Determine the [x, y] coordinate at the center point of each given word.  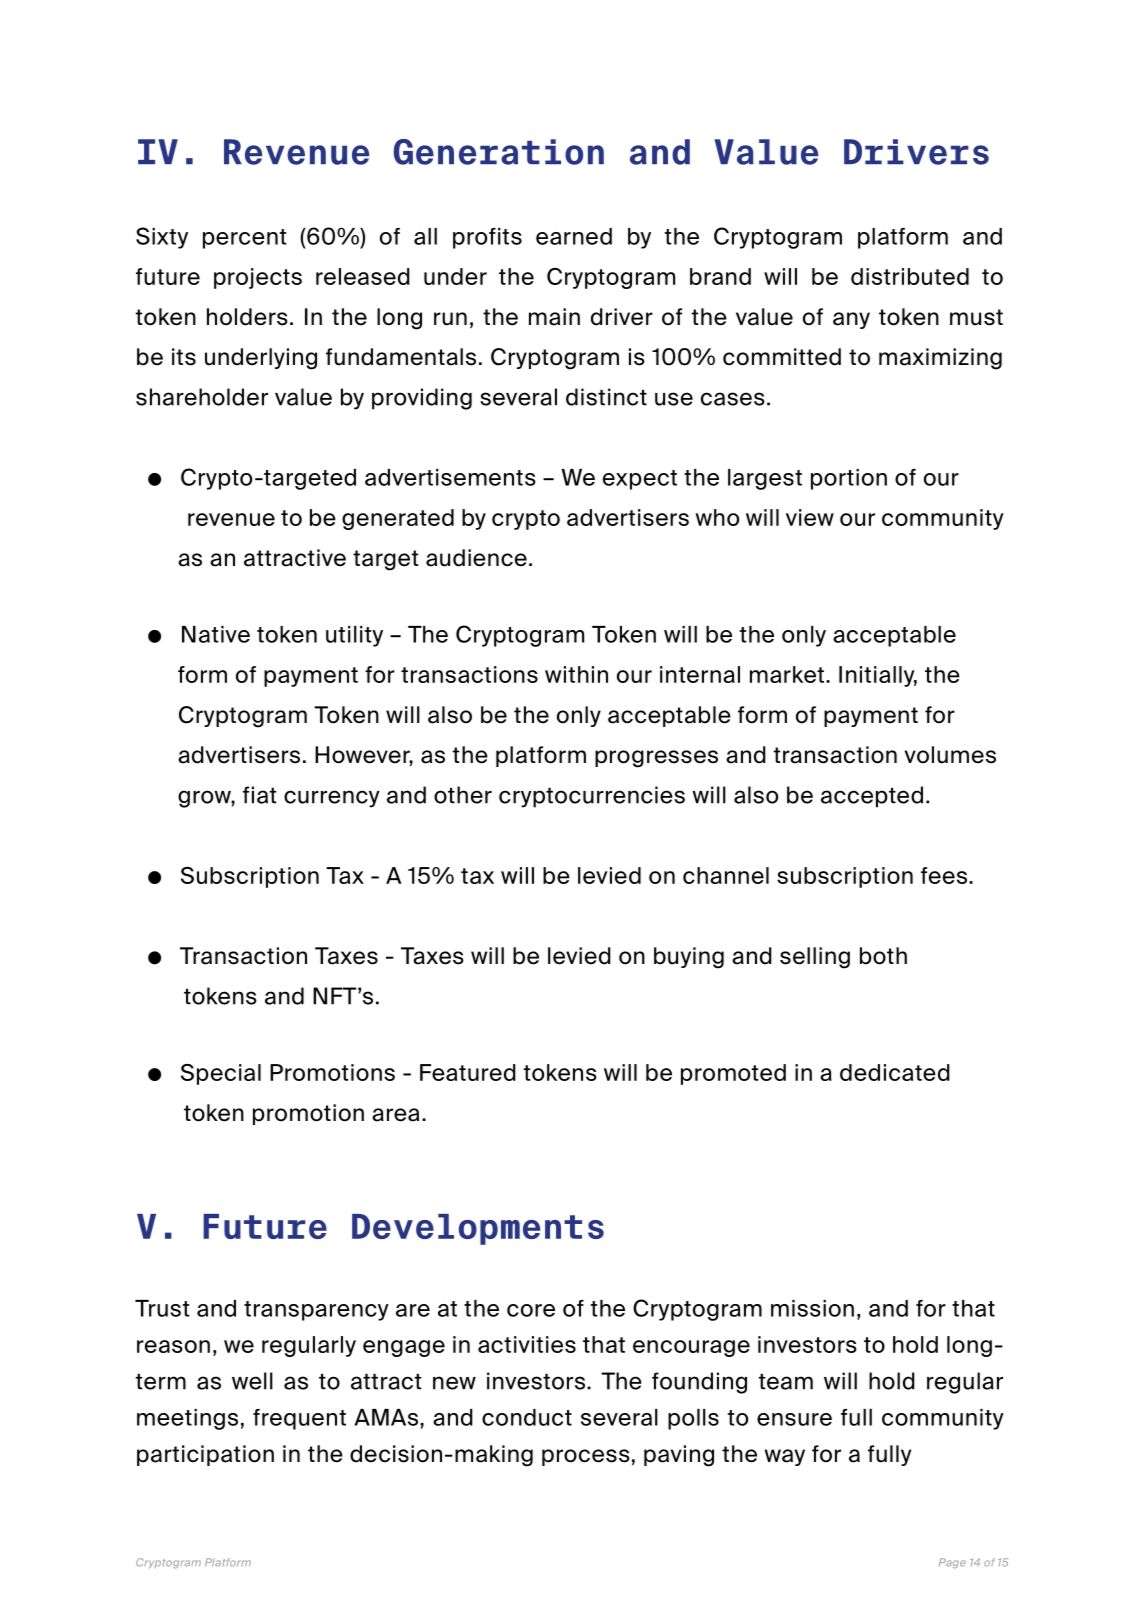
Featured [468, 1072]
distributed [910, 276]
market [787, 674]
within [576, 674]
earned [574, 236]
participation [205, 1455]
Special [221, 1074]
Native [216, 634]
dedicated [895, 1072]
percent [244, 239]
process [586, 1457]
